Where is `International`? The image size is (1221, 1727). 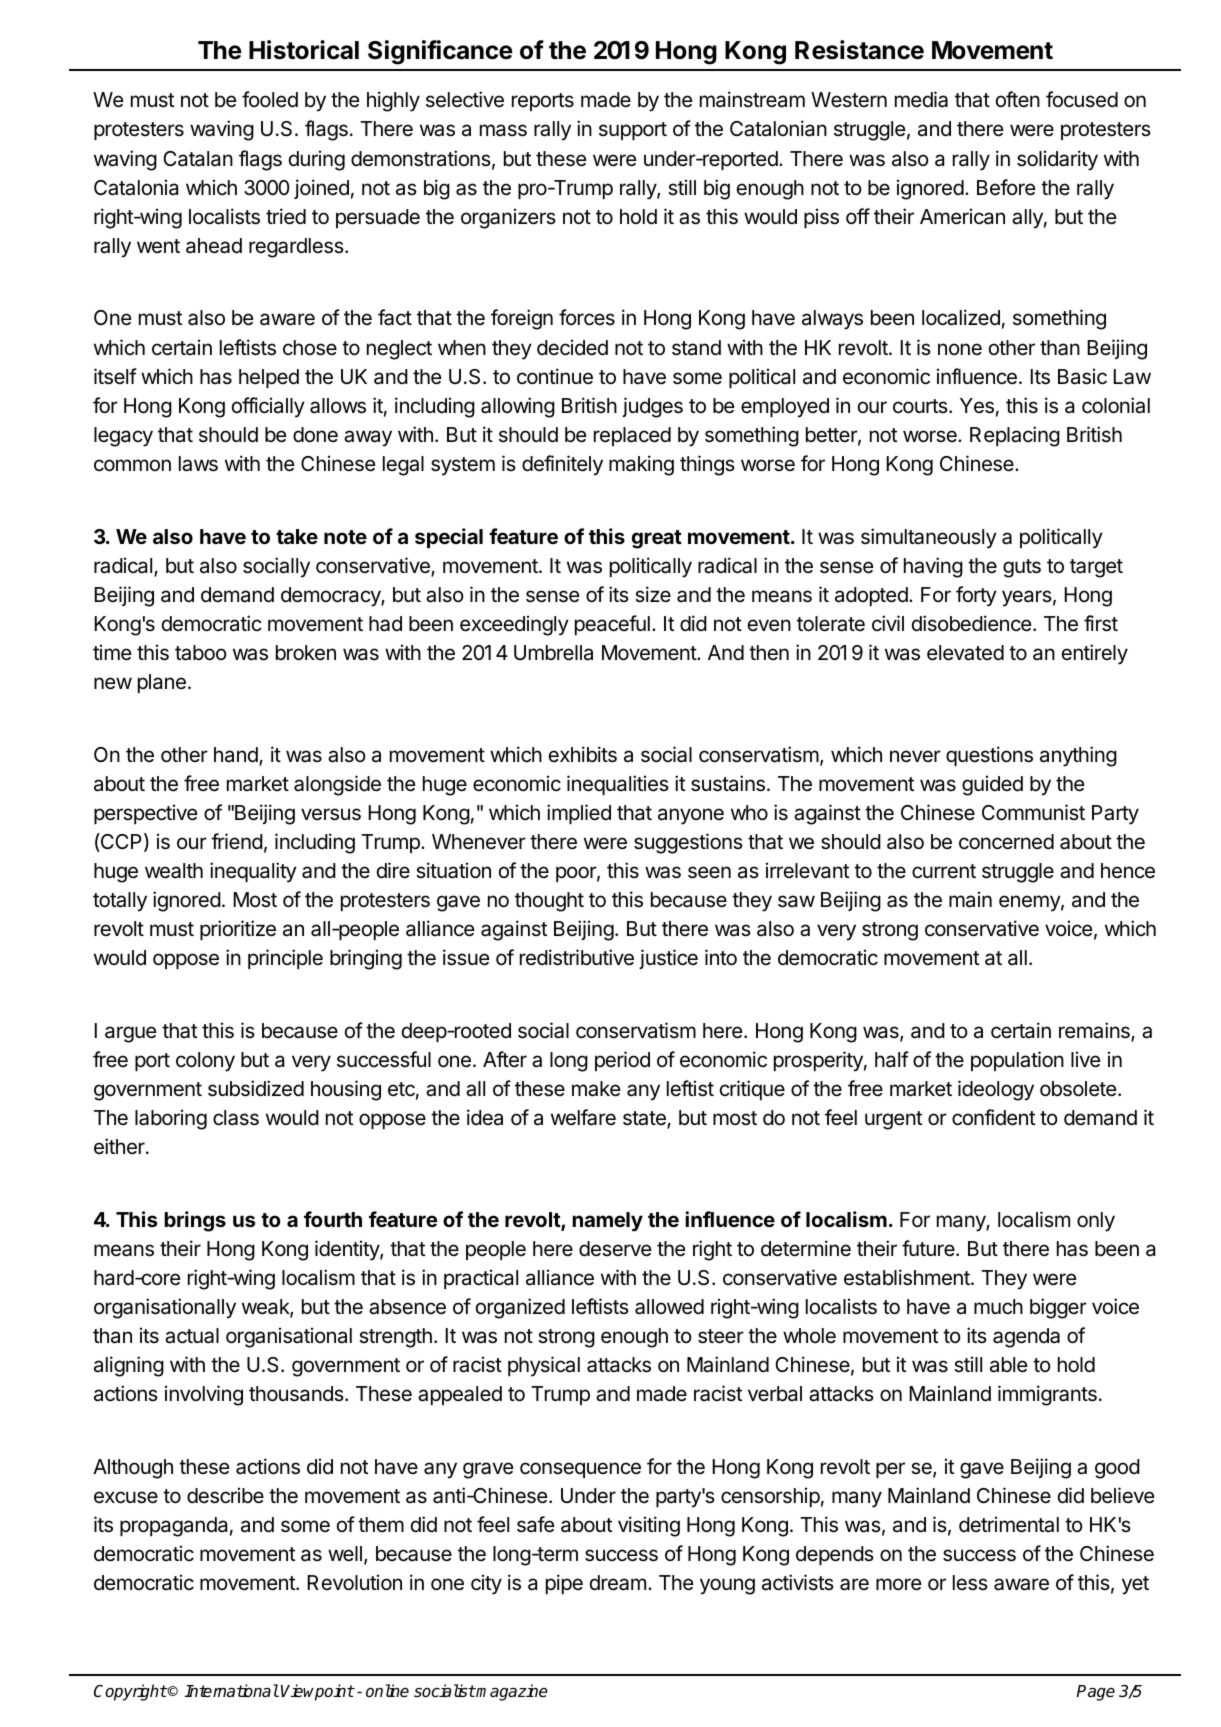
International is located at coordinates (232, 1691).
